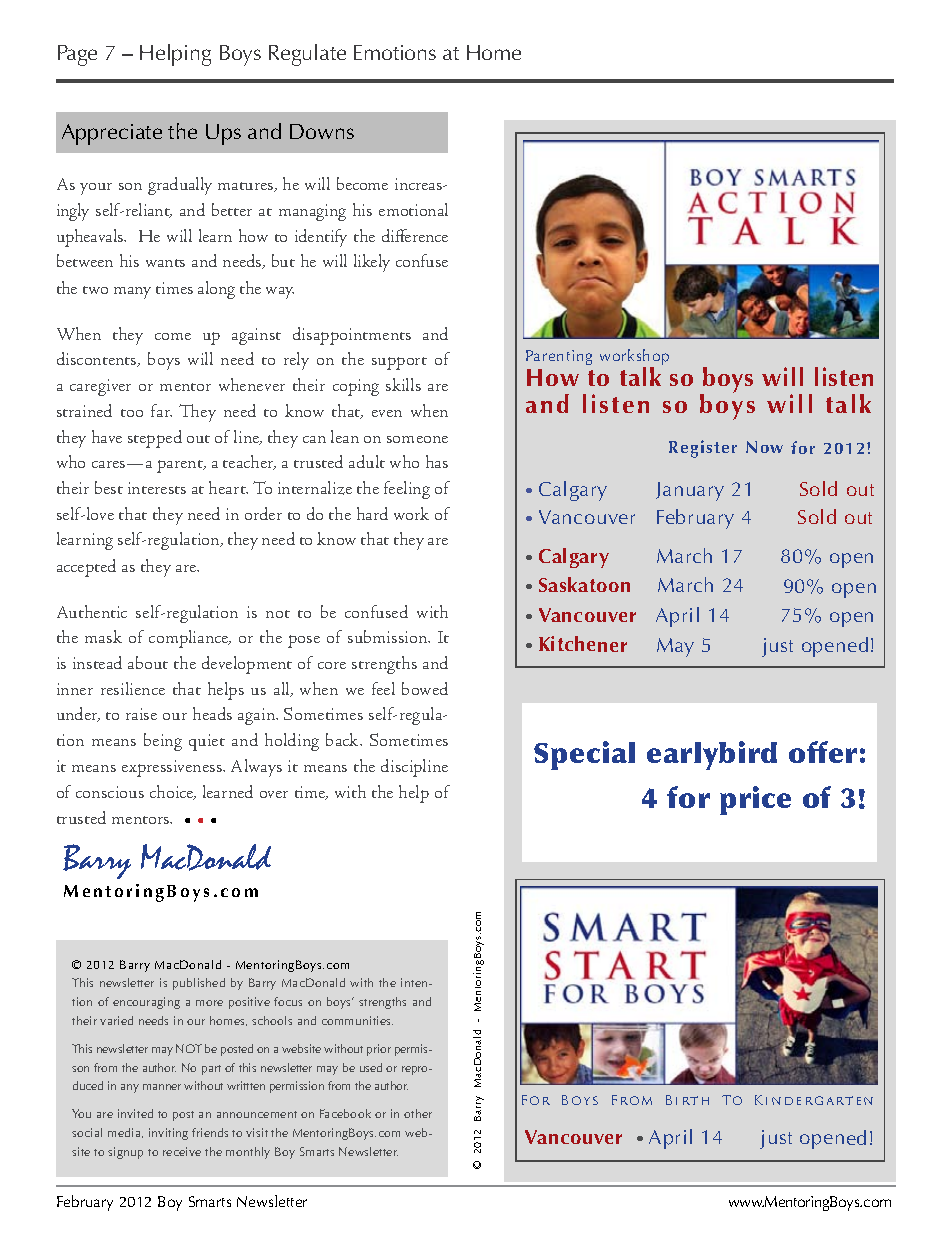  I want to click on price, so click(755, 800).
